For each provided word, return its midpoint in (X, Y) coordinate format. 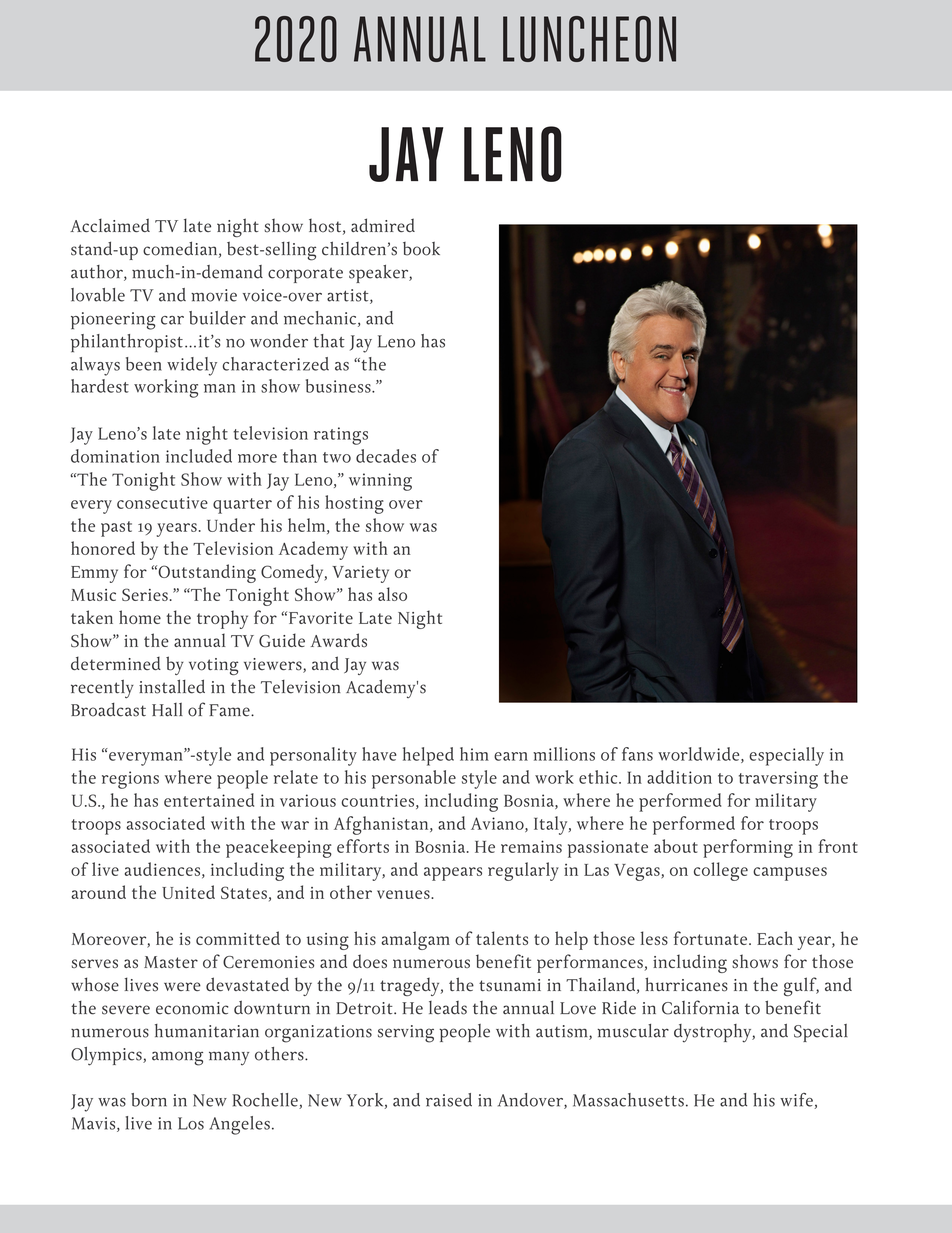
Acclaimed (110, 225)
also (392, 594)
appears (453, 874)
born (149, 1100)
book (421, 249)
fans (637, 754)
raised (449, 1100)
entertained (209, 800)
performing (748, 848)
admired (383, 225)
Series (145, 594)
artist (349, 296)
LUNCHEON (589, 39)
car (172, 320)
